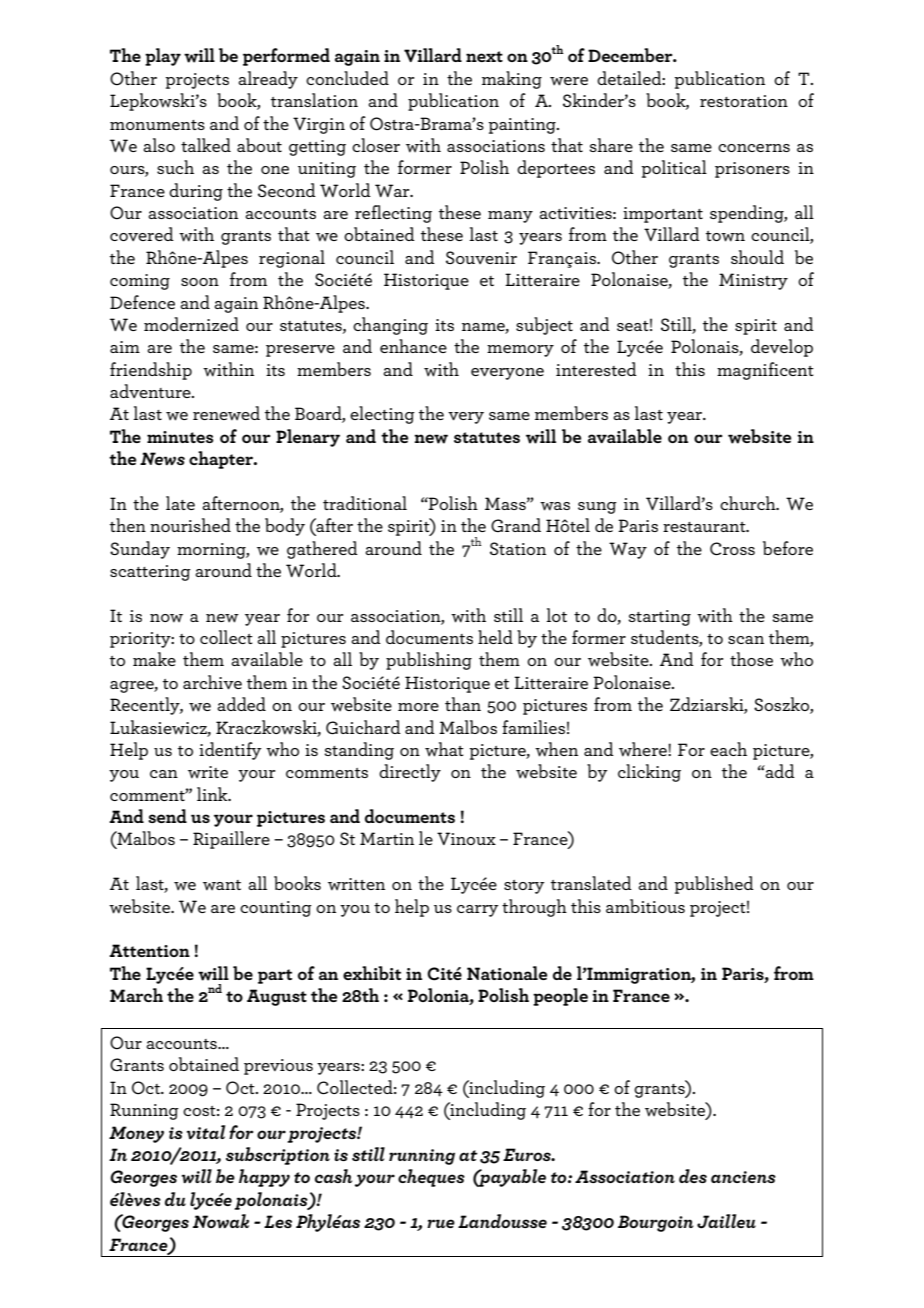 The height and width of the page is (1308, 924). What do you see at coordinates (484, 56) in the page?
I see `next` at bounding box center [484, 56].
